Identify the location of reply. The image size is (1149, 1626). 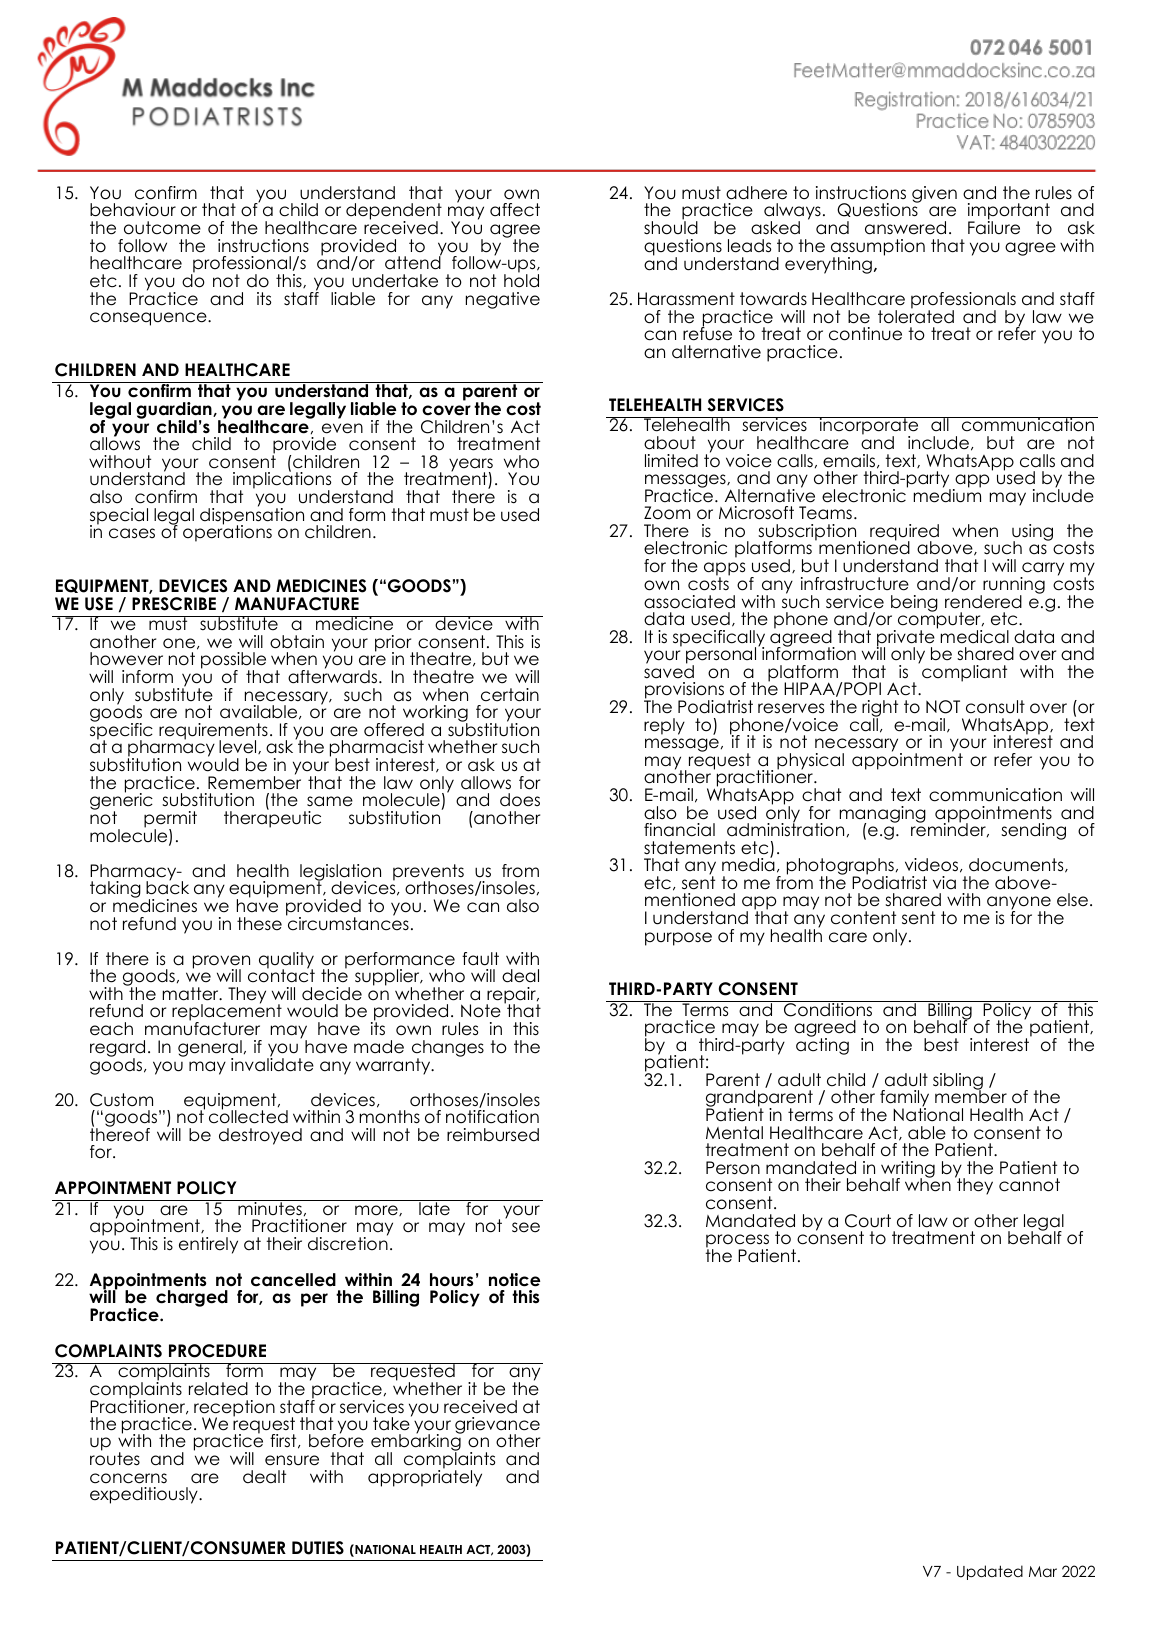
(664, 726).
